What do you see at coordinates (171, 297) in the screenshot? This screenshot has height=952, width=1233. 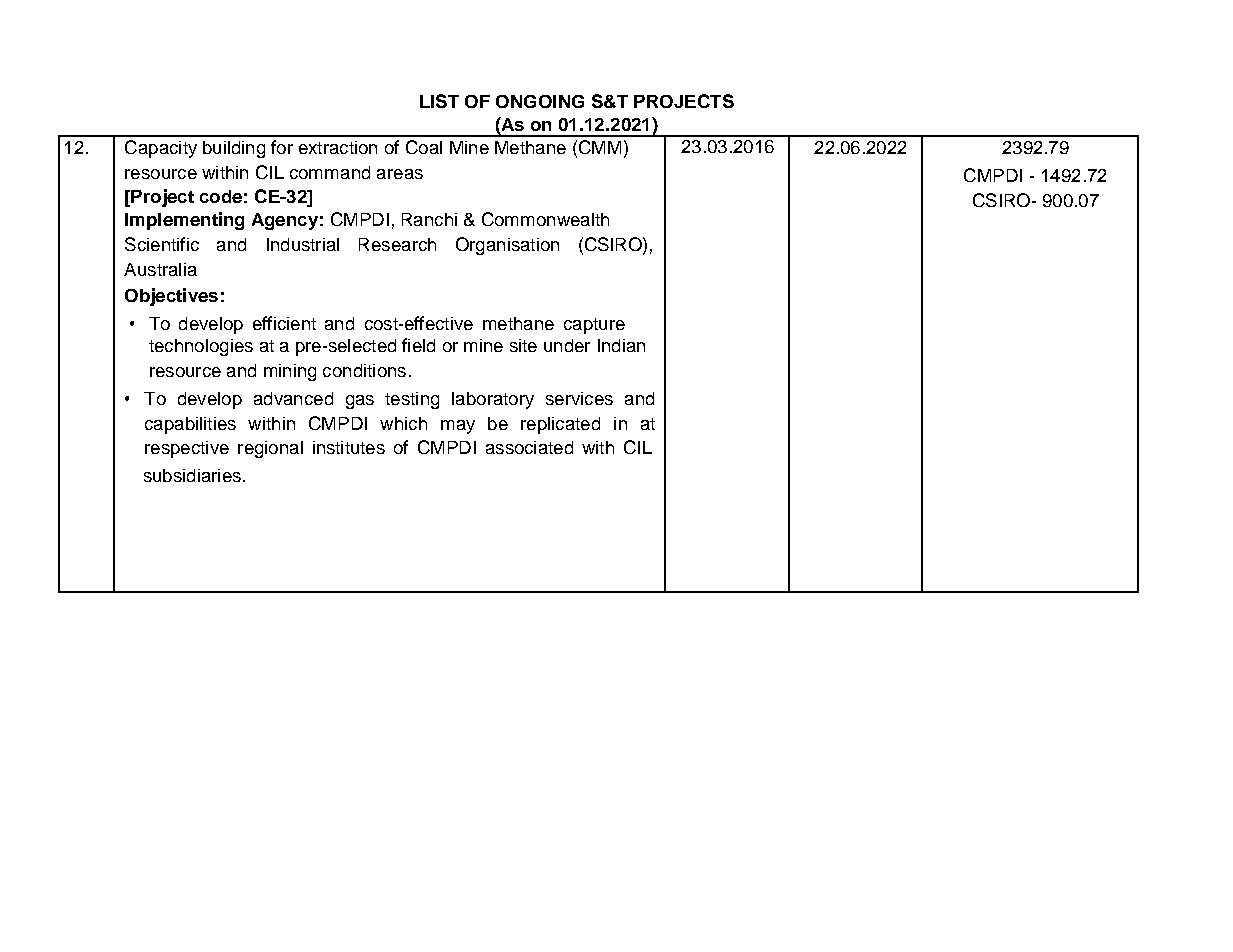 I see `Objectives` at bounding box center [171, 297].
